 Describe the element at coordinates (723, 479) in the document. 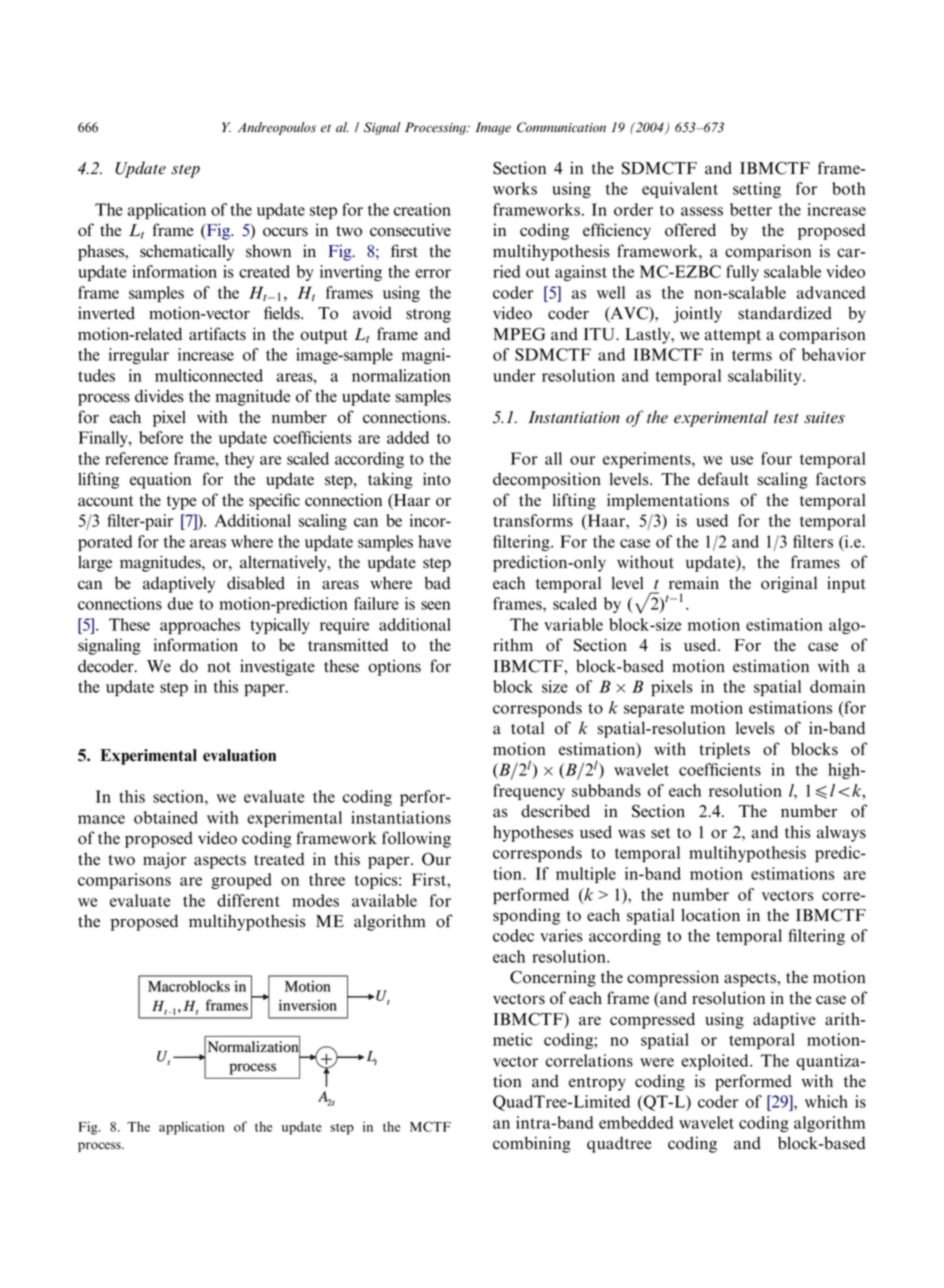

I see `default` at that location.
